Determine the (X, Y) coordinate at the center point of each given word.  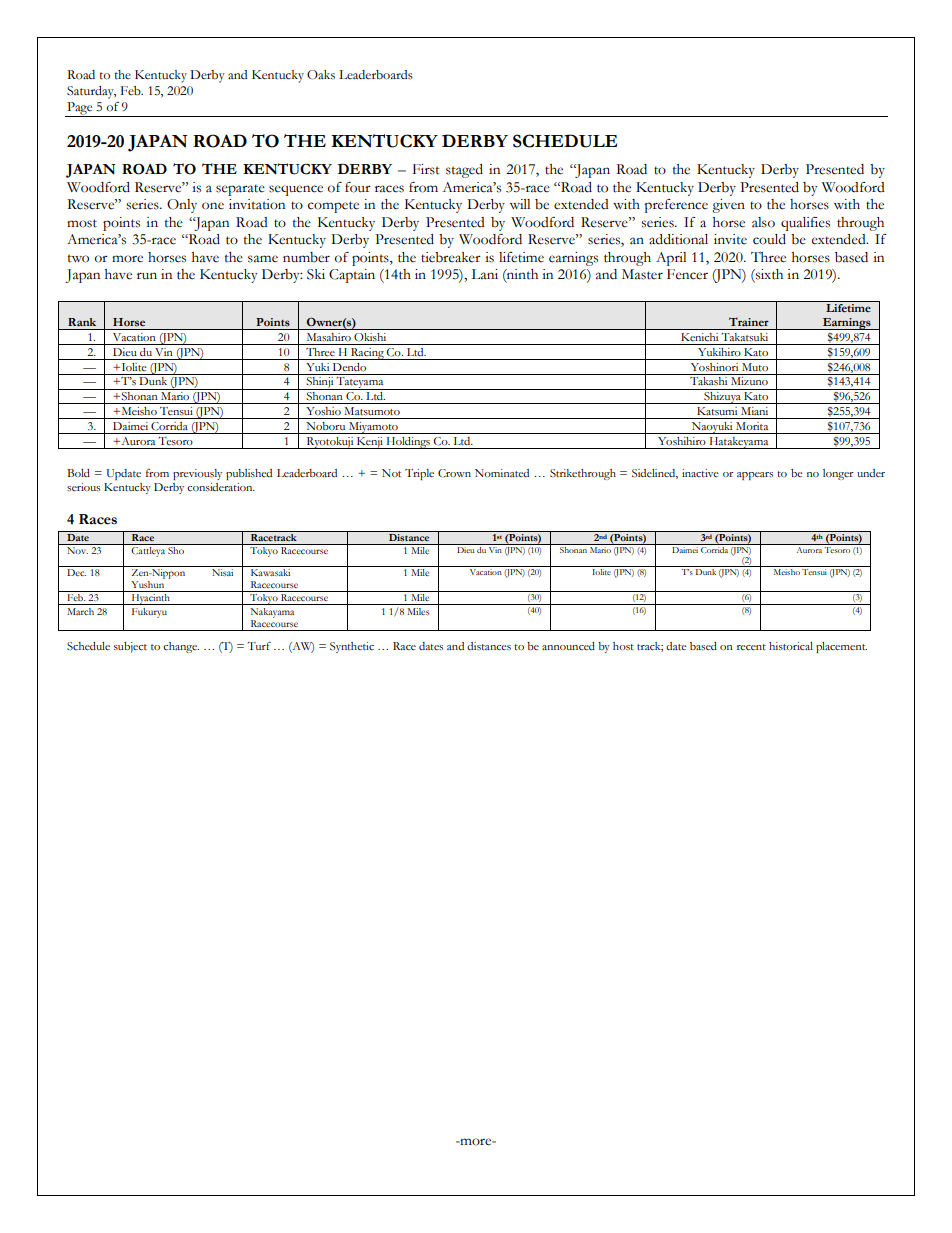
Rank (82, 322)
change (181, 647)
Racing (367, 354)
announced (568, 646)
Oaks (321, 75)
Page (80, 109)
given (728, 206)
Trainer (749, 321)
